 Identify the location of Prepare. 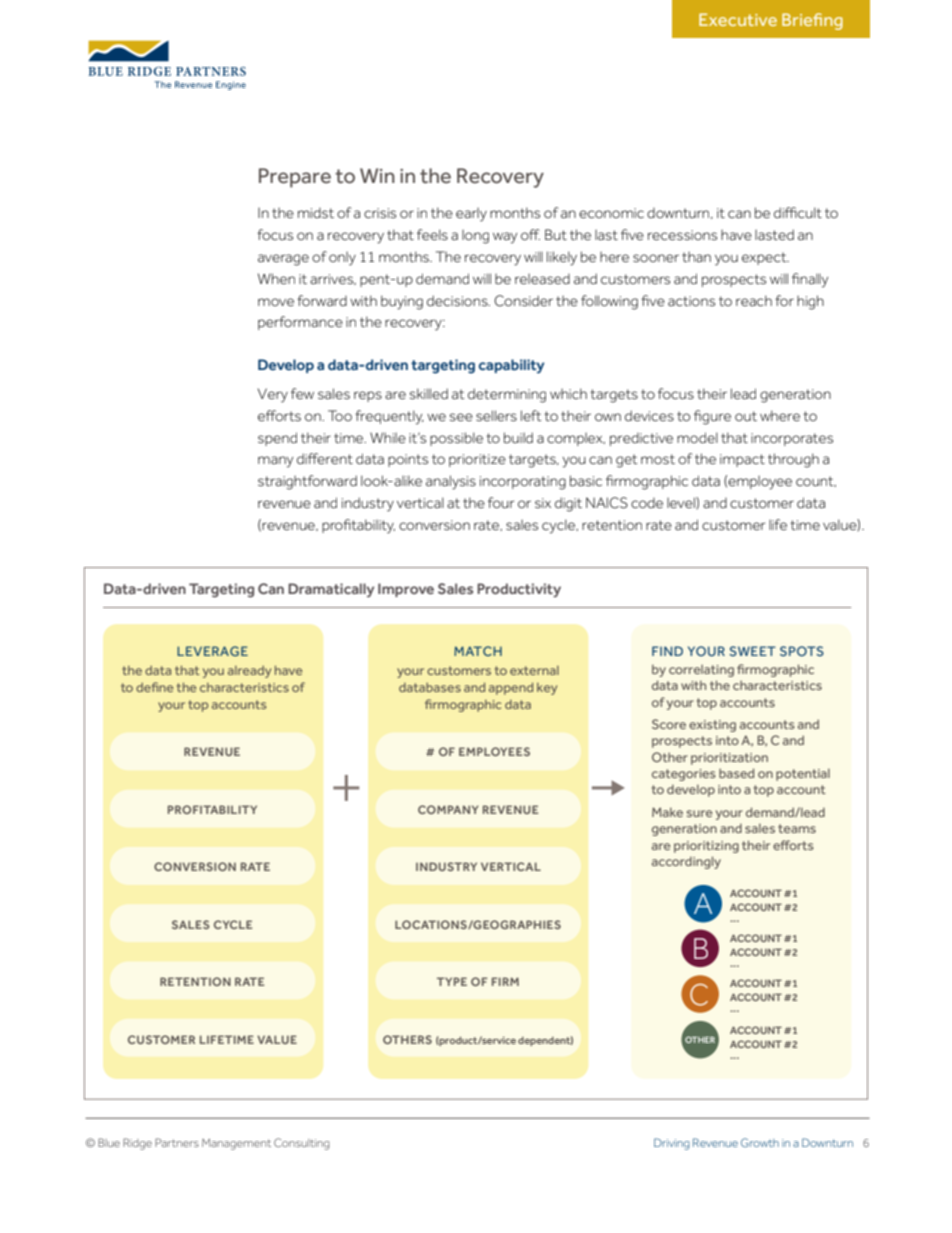
(295, 178).
